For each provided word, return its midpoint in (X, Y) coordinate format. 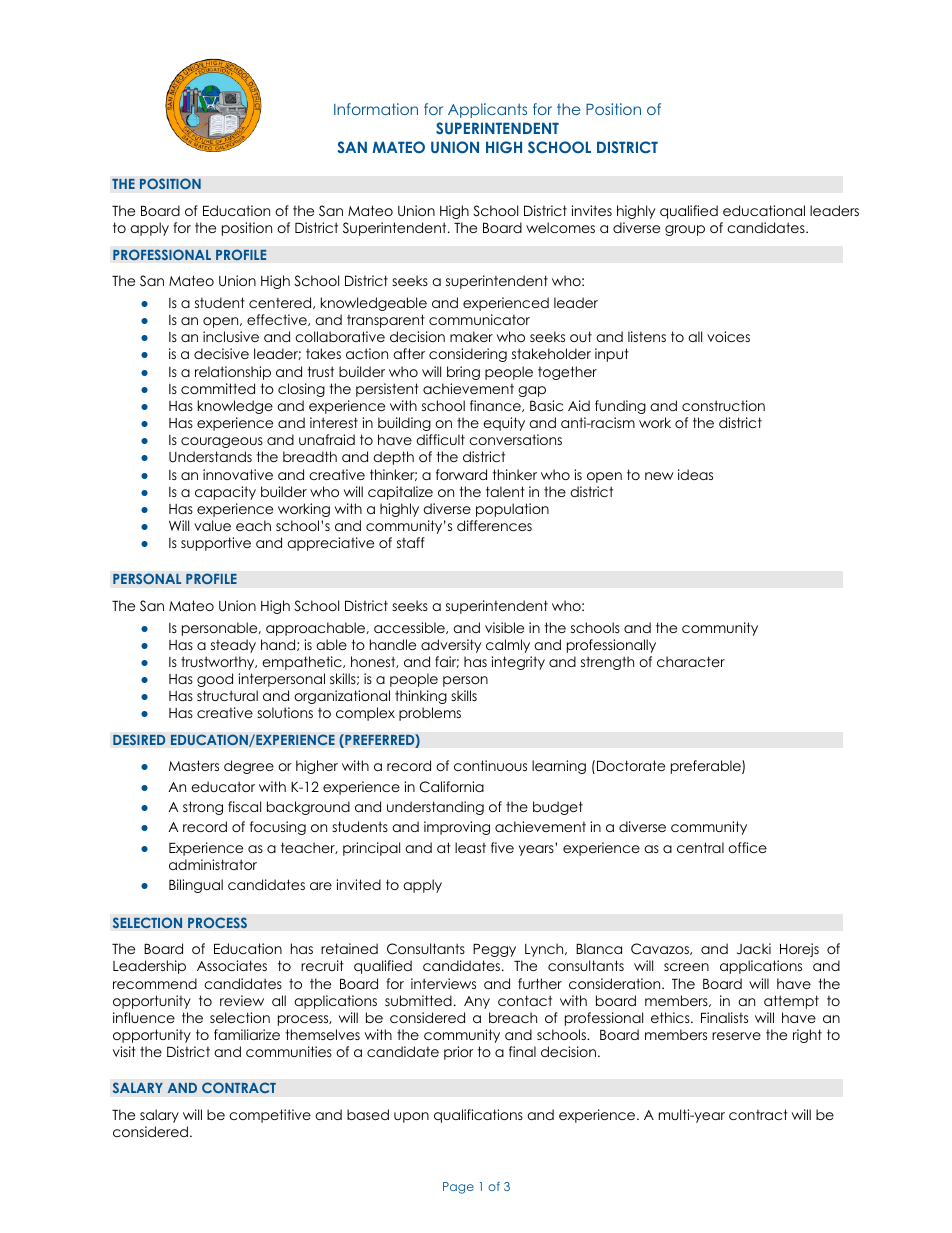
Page (458, 1188)
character (691, 661)
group (685, 230)
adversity (451, 646)
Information (376, 109)
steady (233, 646)
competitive (270, 1116)
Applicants (487, 110)
